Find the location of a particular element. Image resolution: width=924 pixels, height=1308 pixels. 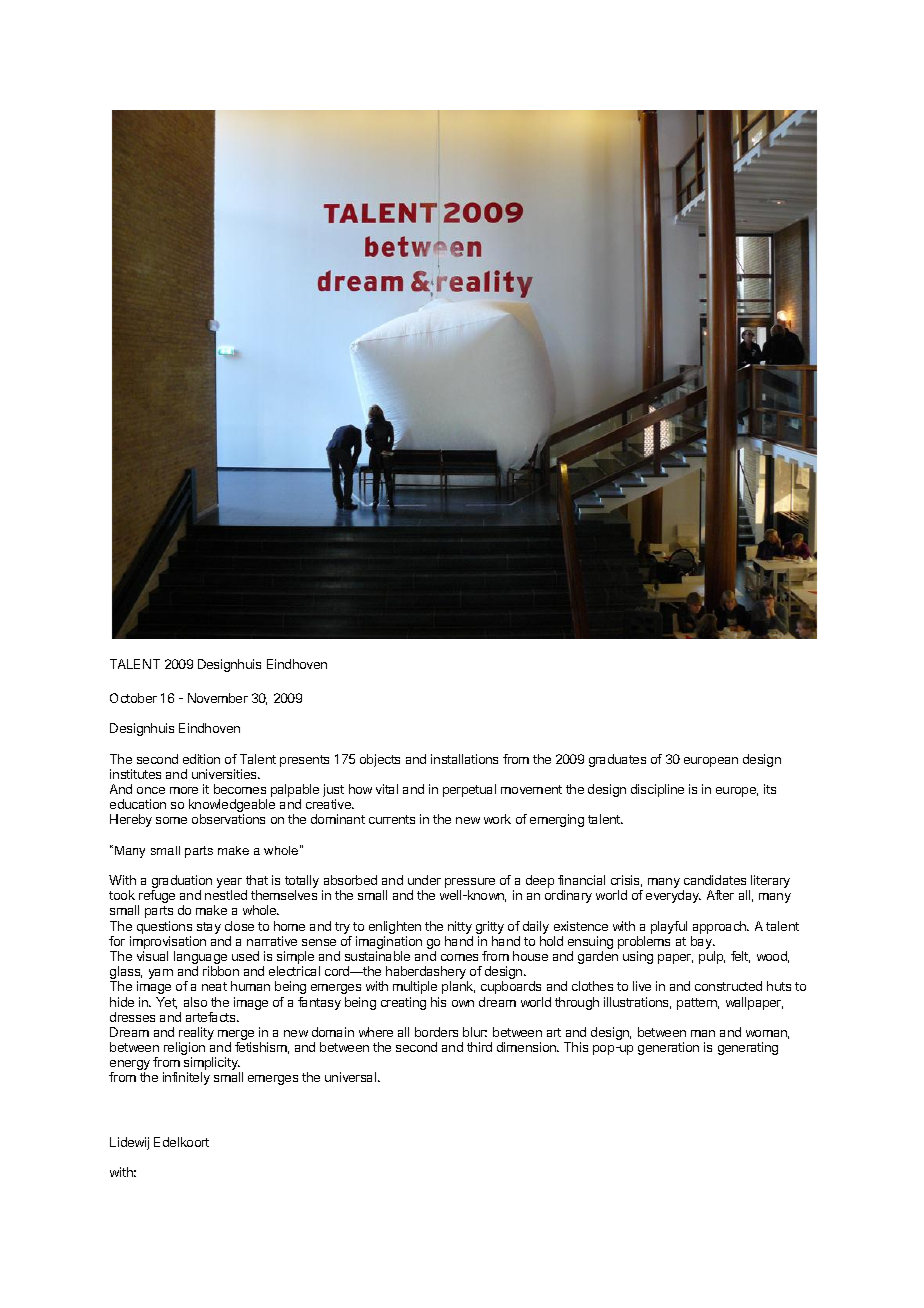

November is located at coordinates (218, 698).
